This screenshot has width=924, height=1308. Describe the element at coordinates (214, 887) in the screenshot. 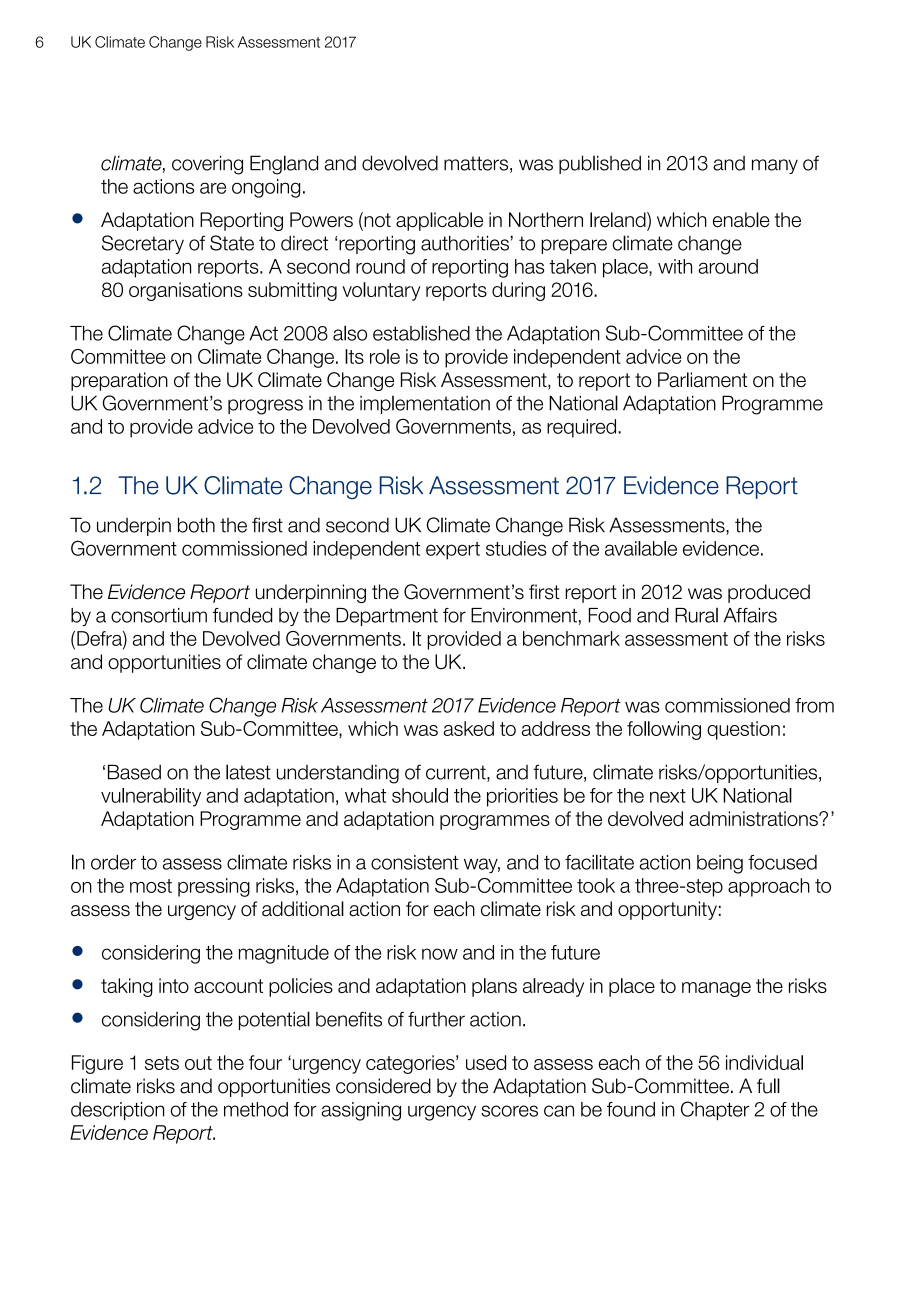

I see `pressing` at that location.
